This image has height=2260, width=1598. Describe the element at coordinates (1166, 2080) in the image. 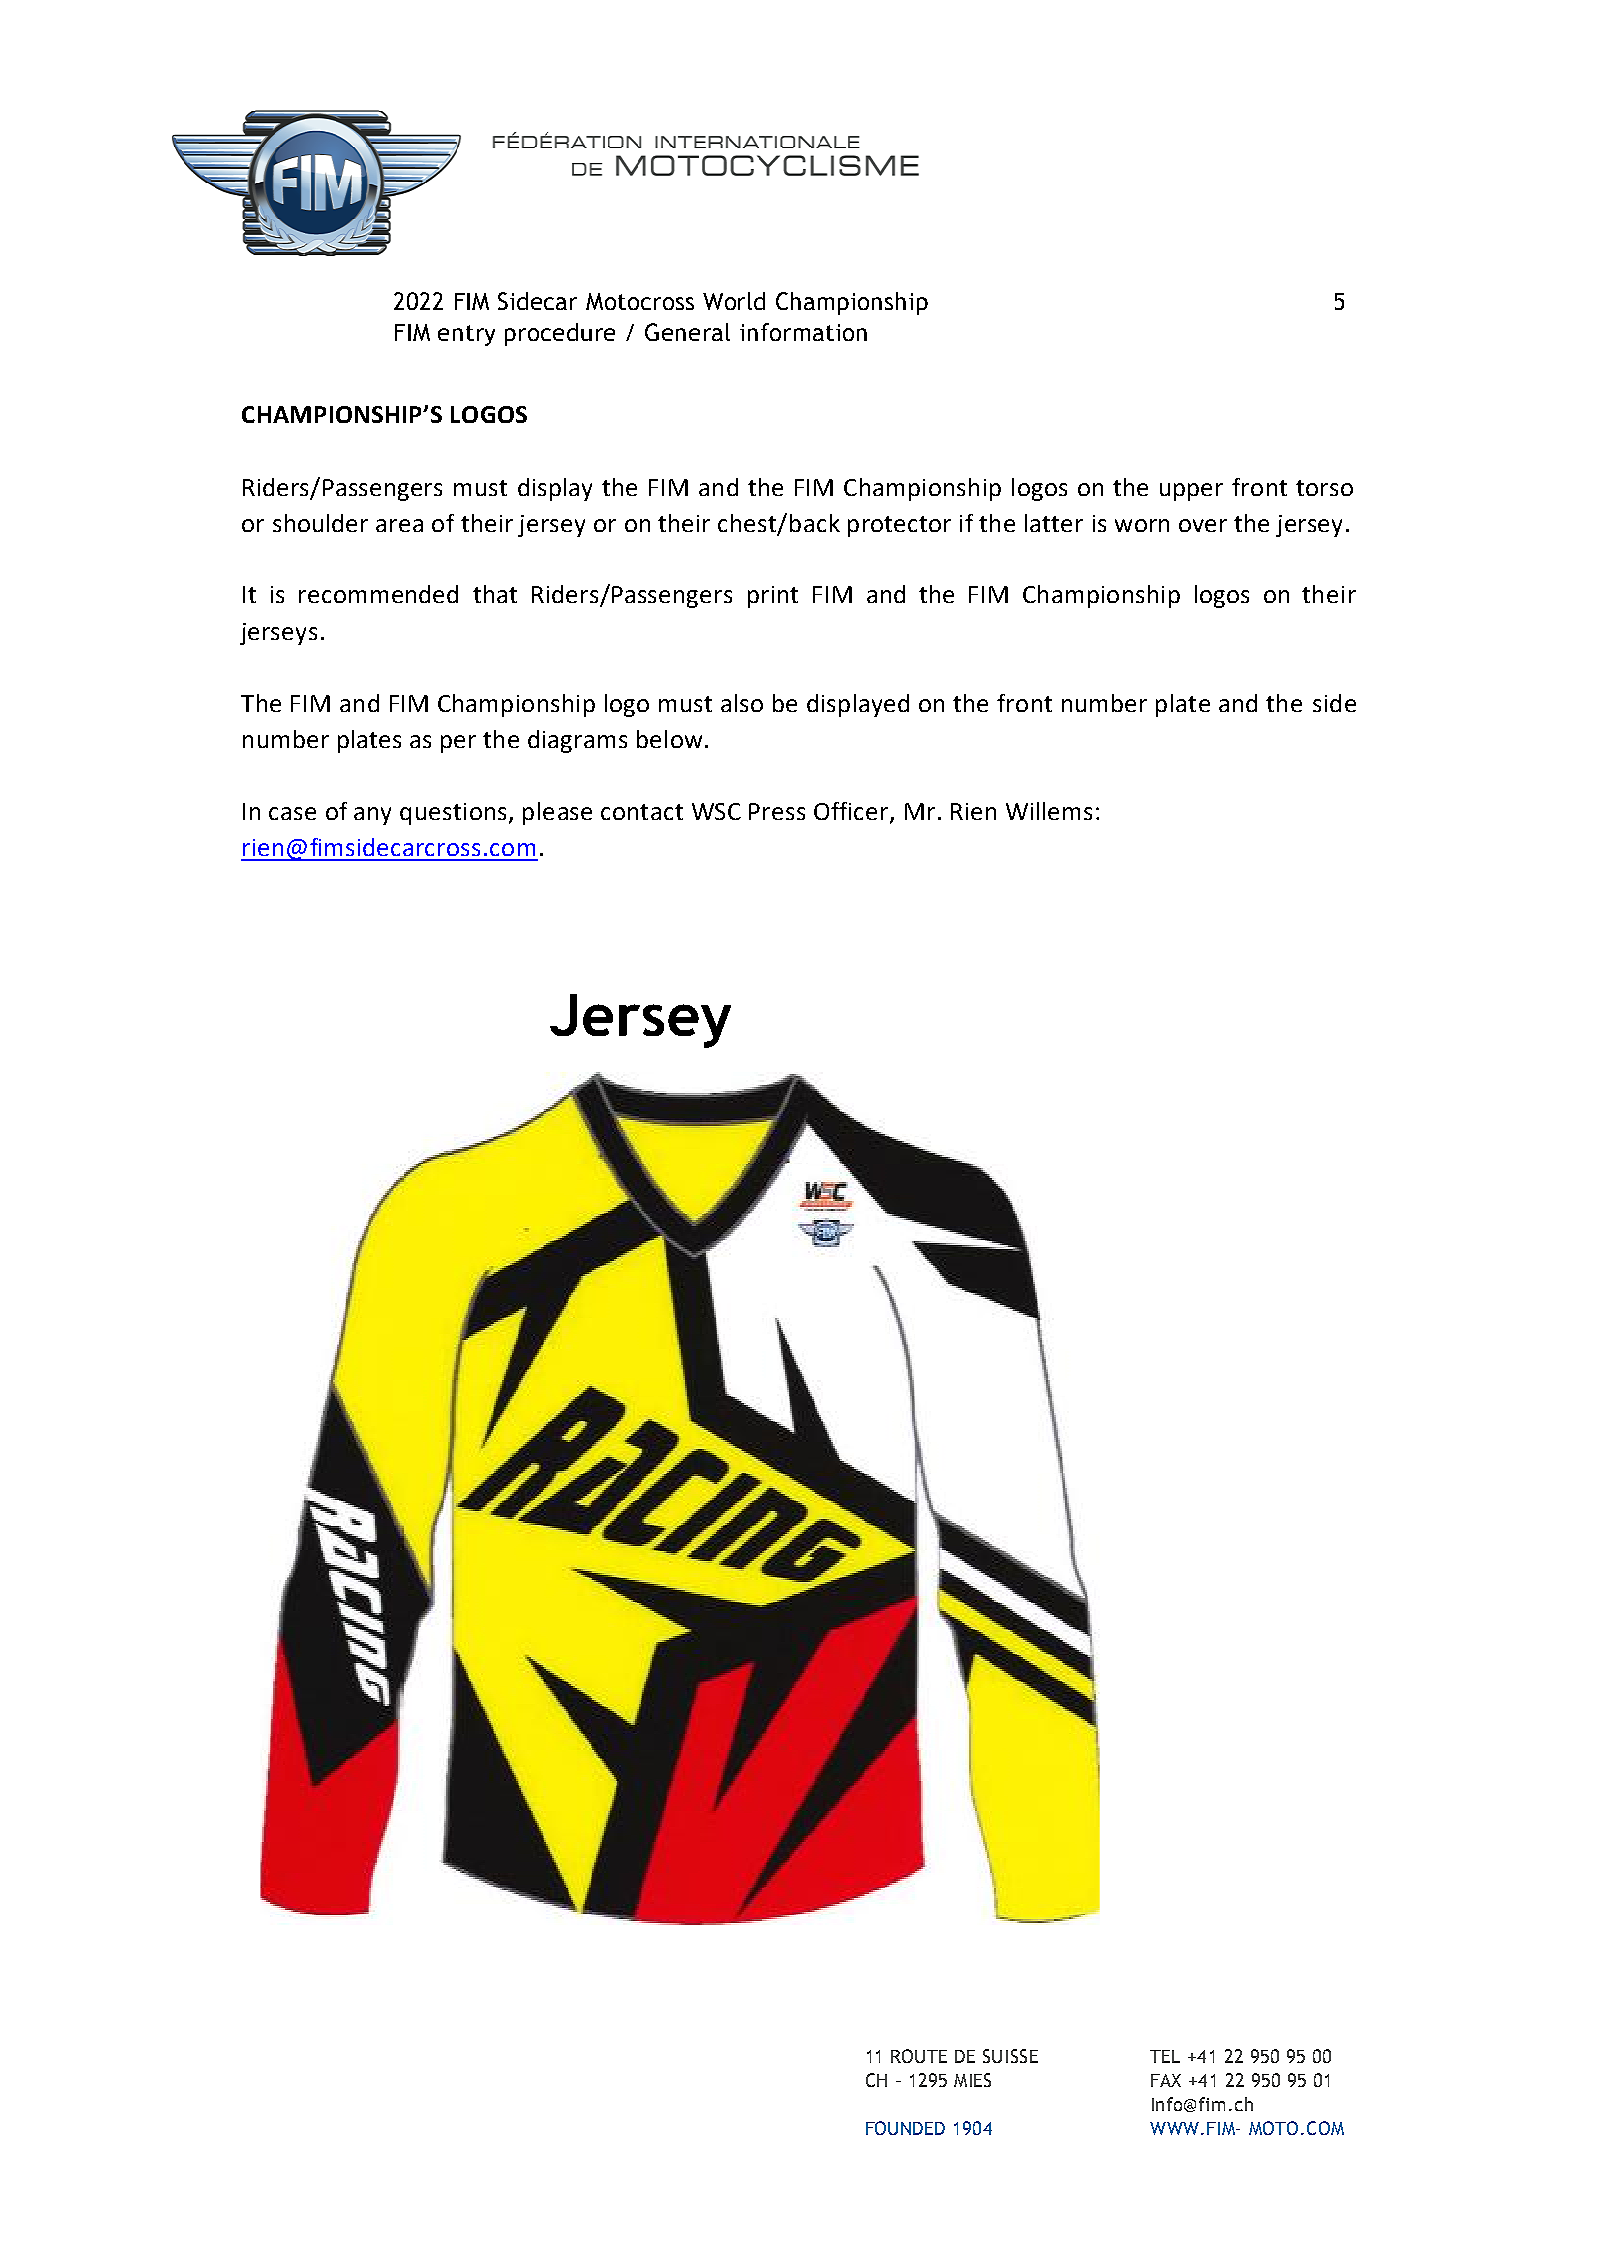

I see `FAX` at that location.
